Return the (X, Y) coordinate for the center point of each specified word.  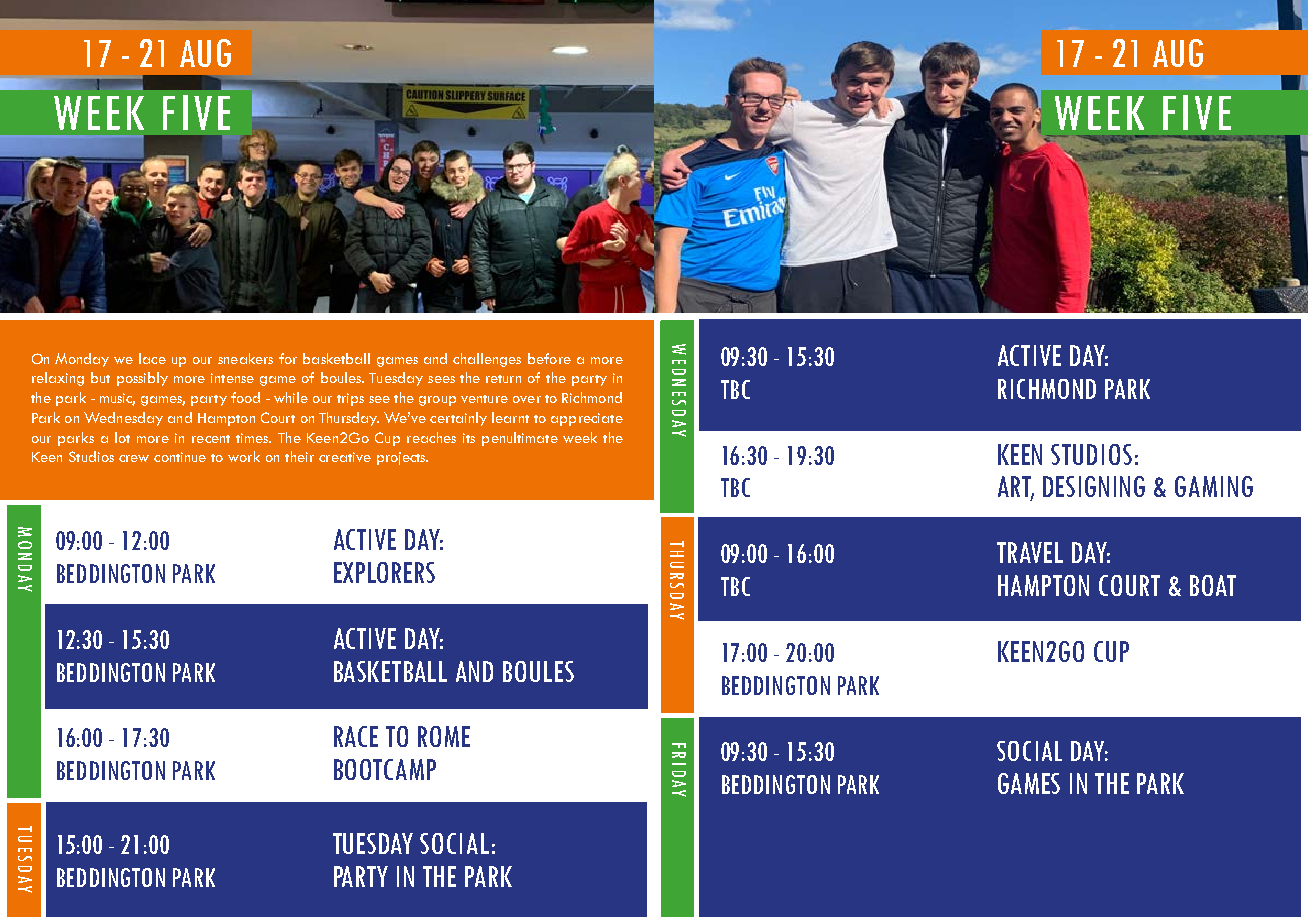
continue (180, 457)
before (549, 358)
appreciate (587, 419)
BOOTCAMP (385, 769)
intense (232, 378)
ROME (444, 736)
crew (134, 458)
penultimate (520, 439)
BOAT (1213, 585)
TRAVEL (1030, 552)
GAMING (1214, 486)
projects (402, 458)
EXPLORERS (384, 572)
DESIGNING (1094, 486)
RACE (356, 736)
